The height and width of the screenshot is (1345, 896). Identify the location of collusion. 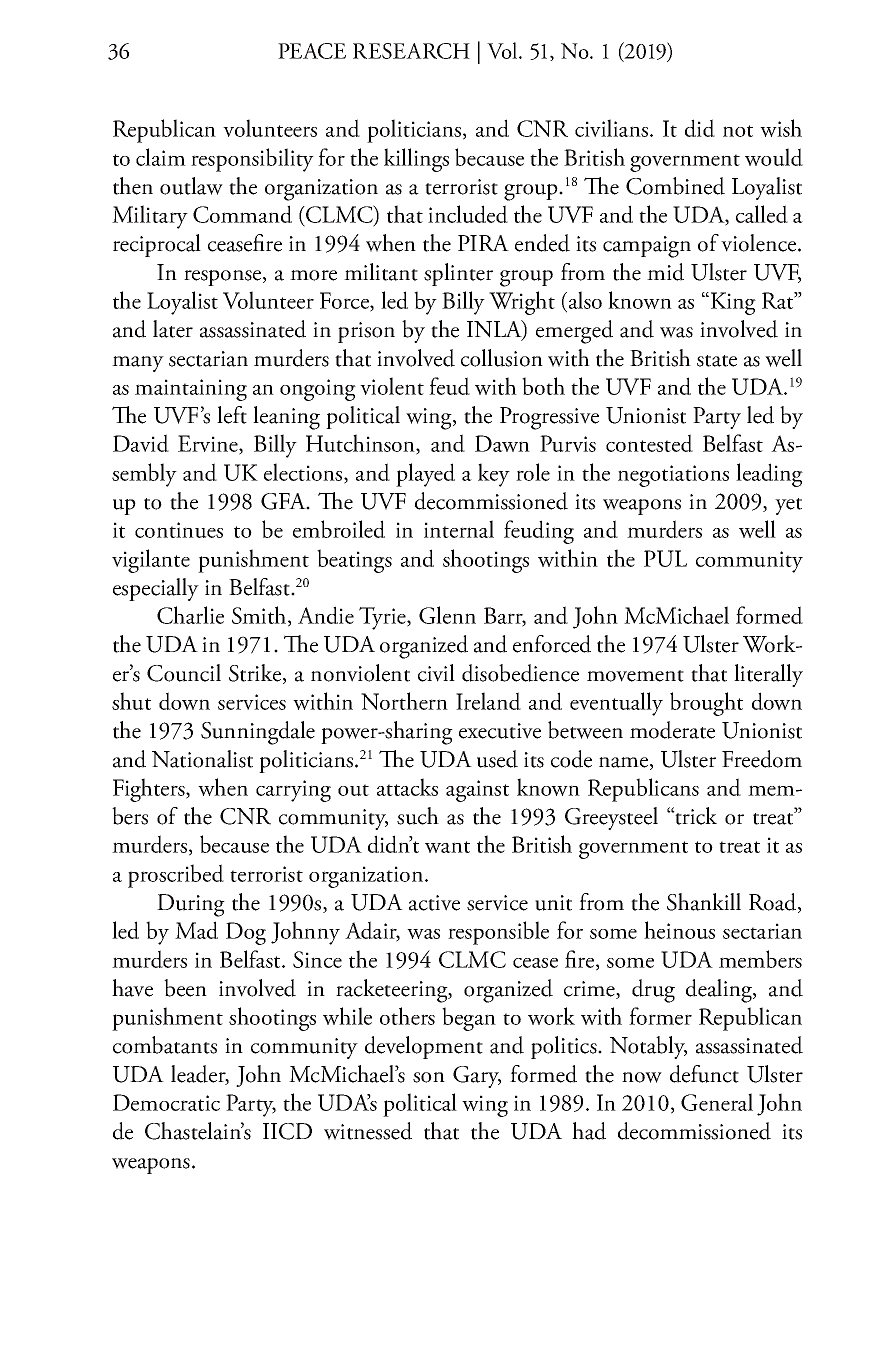
(502, 358).
